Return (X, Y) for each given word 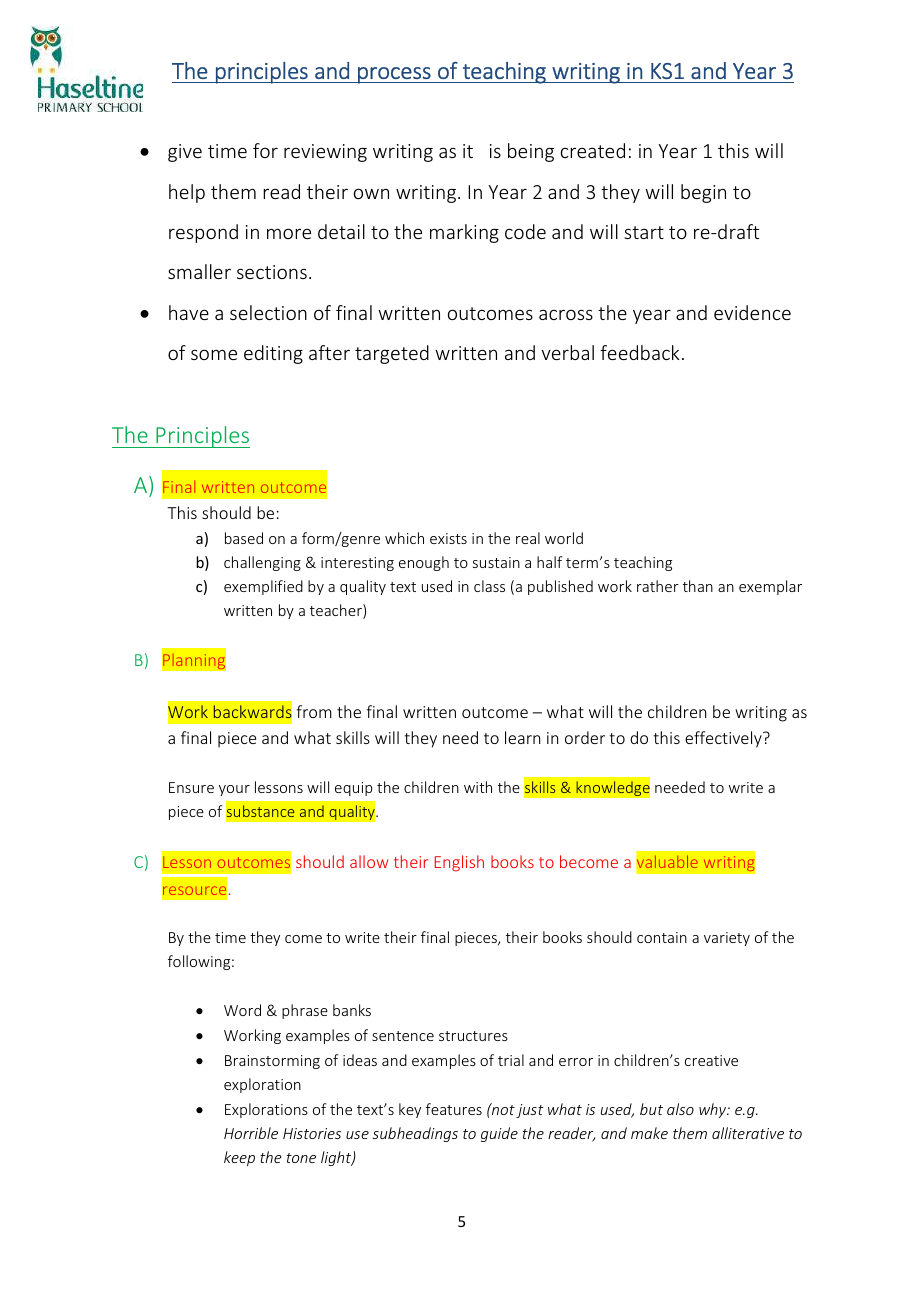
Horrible (251, 1133)
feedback (640, 352)
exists (448, 538)
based (244, 538)
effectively (724, 739)
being (531, 152)
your (234, 790)
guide (499, 1134)
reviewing (325, 153)
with (478, 787)
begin (703, 193)
